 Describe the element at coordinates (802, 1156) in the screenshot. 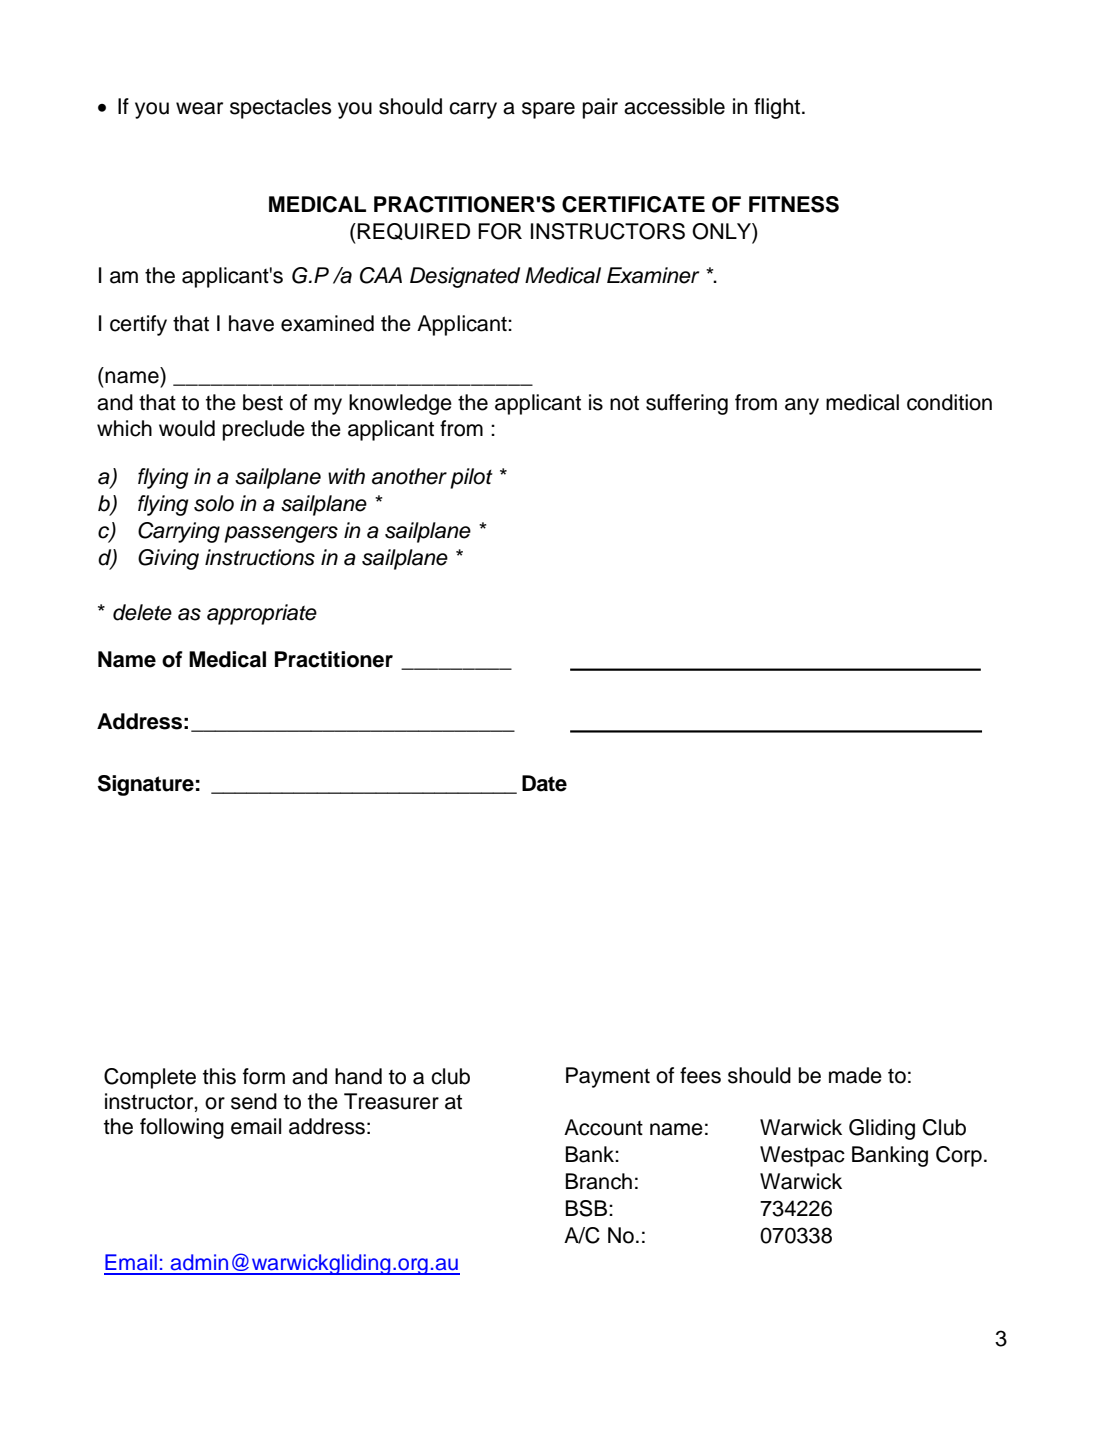

I see `Westpac` at that location.
